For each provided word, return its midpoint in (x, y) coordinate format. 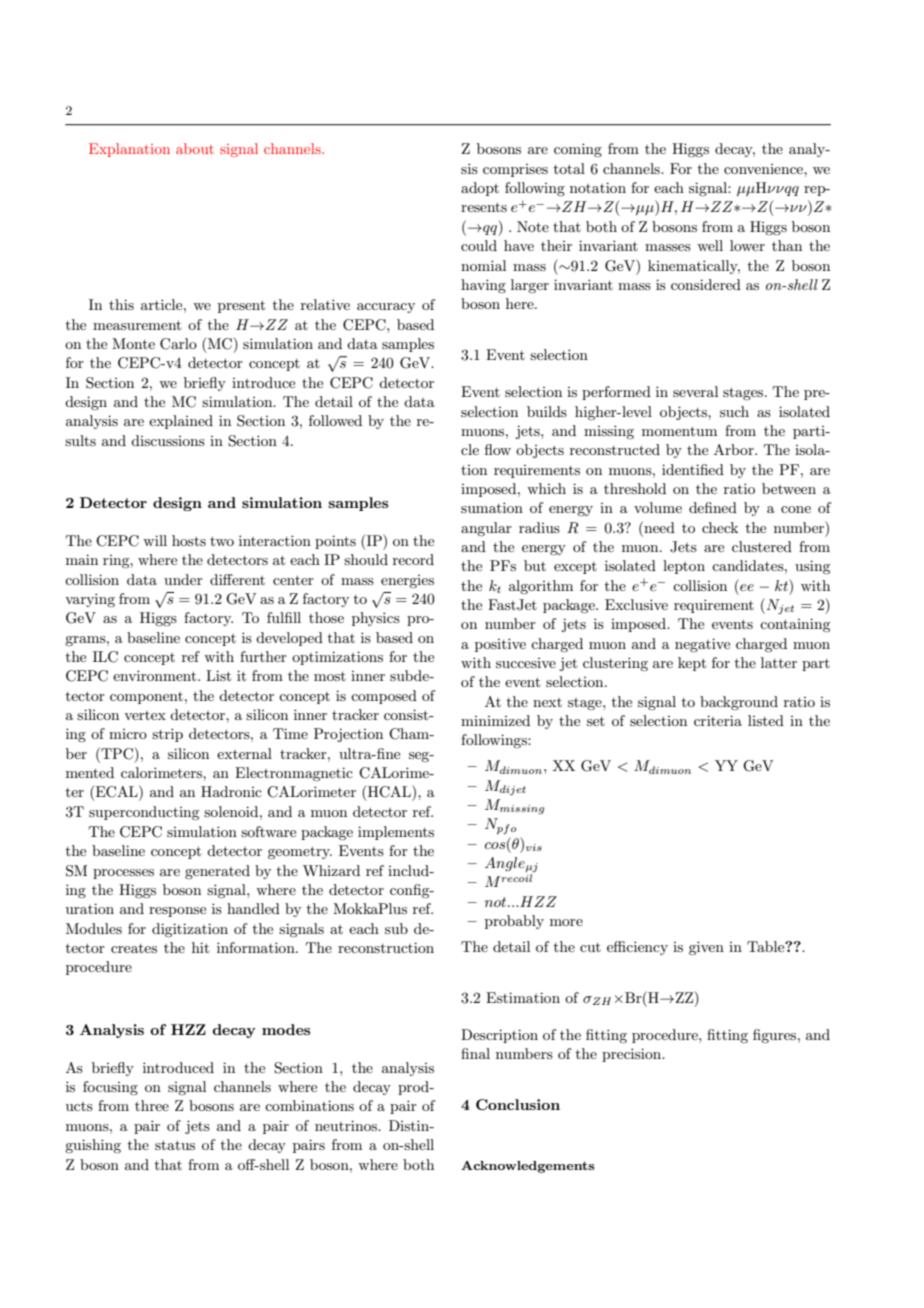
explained (181, 422)
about (195, 148)
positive (500, 645)
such (734, 411)
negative (702, 645)
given (706, 948)
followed (335, 420)
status (175, 1145)
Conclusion (518, 1104)
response (177, 912)
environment (156, 675)
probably (514, 922)
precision (633, 1055)
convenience (764, 169)
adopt (480, 189)
